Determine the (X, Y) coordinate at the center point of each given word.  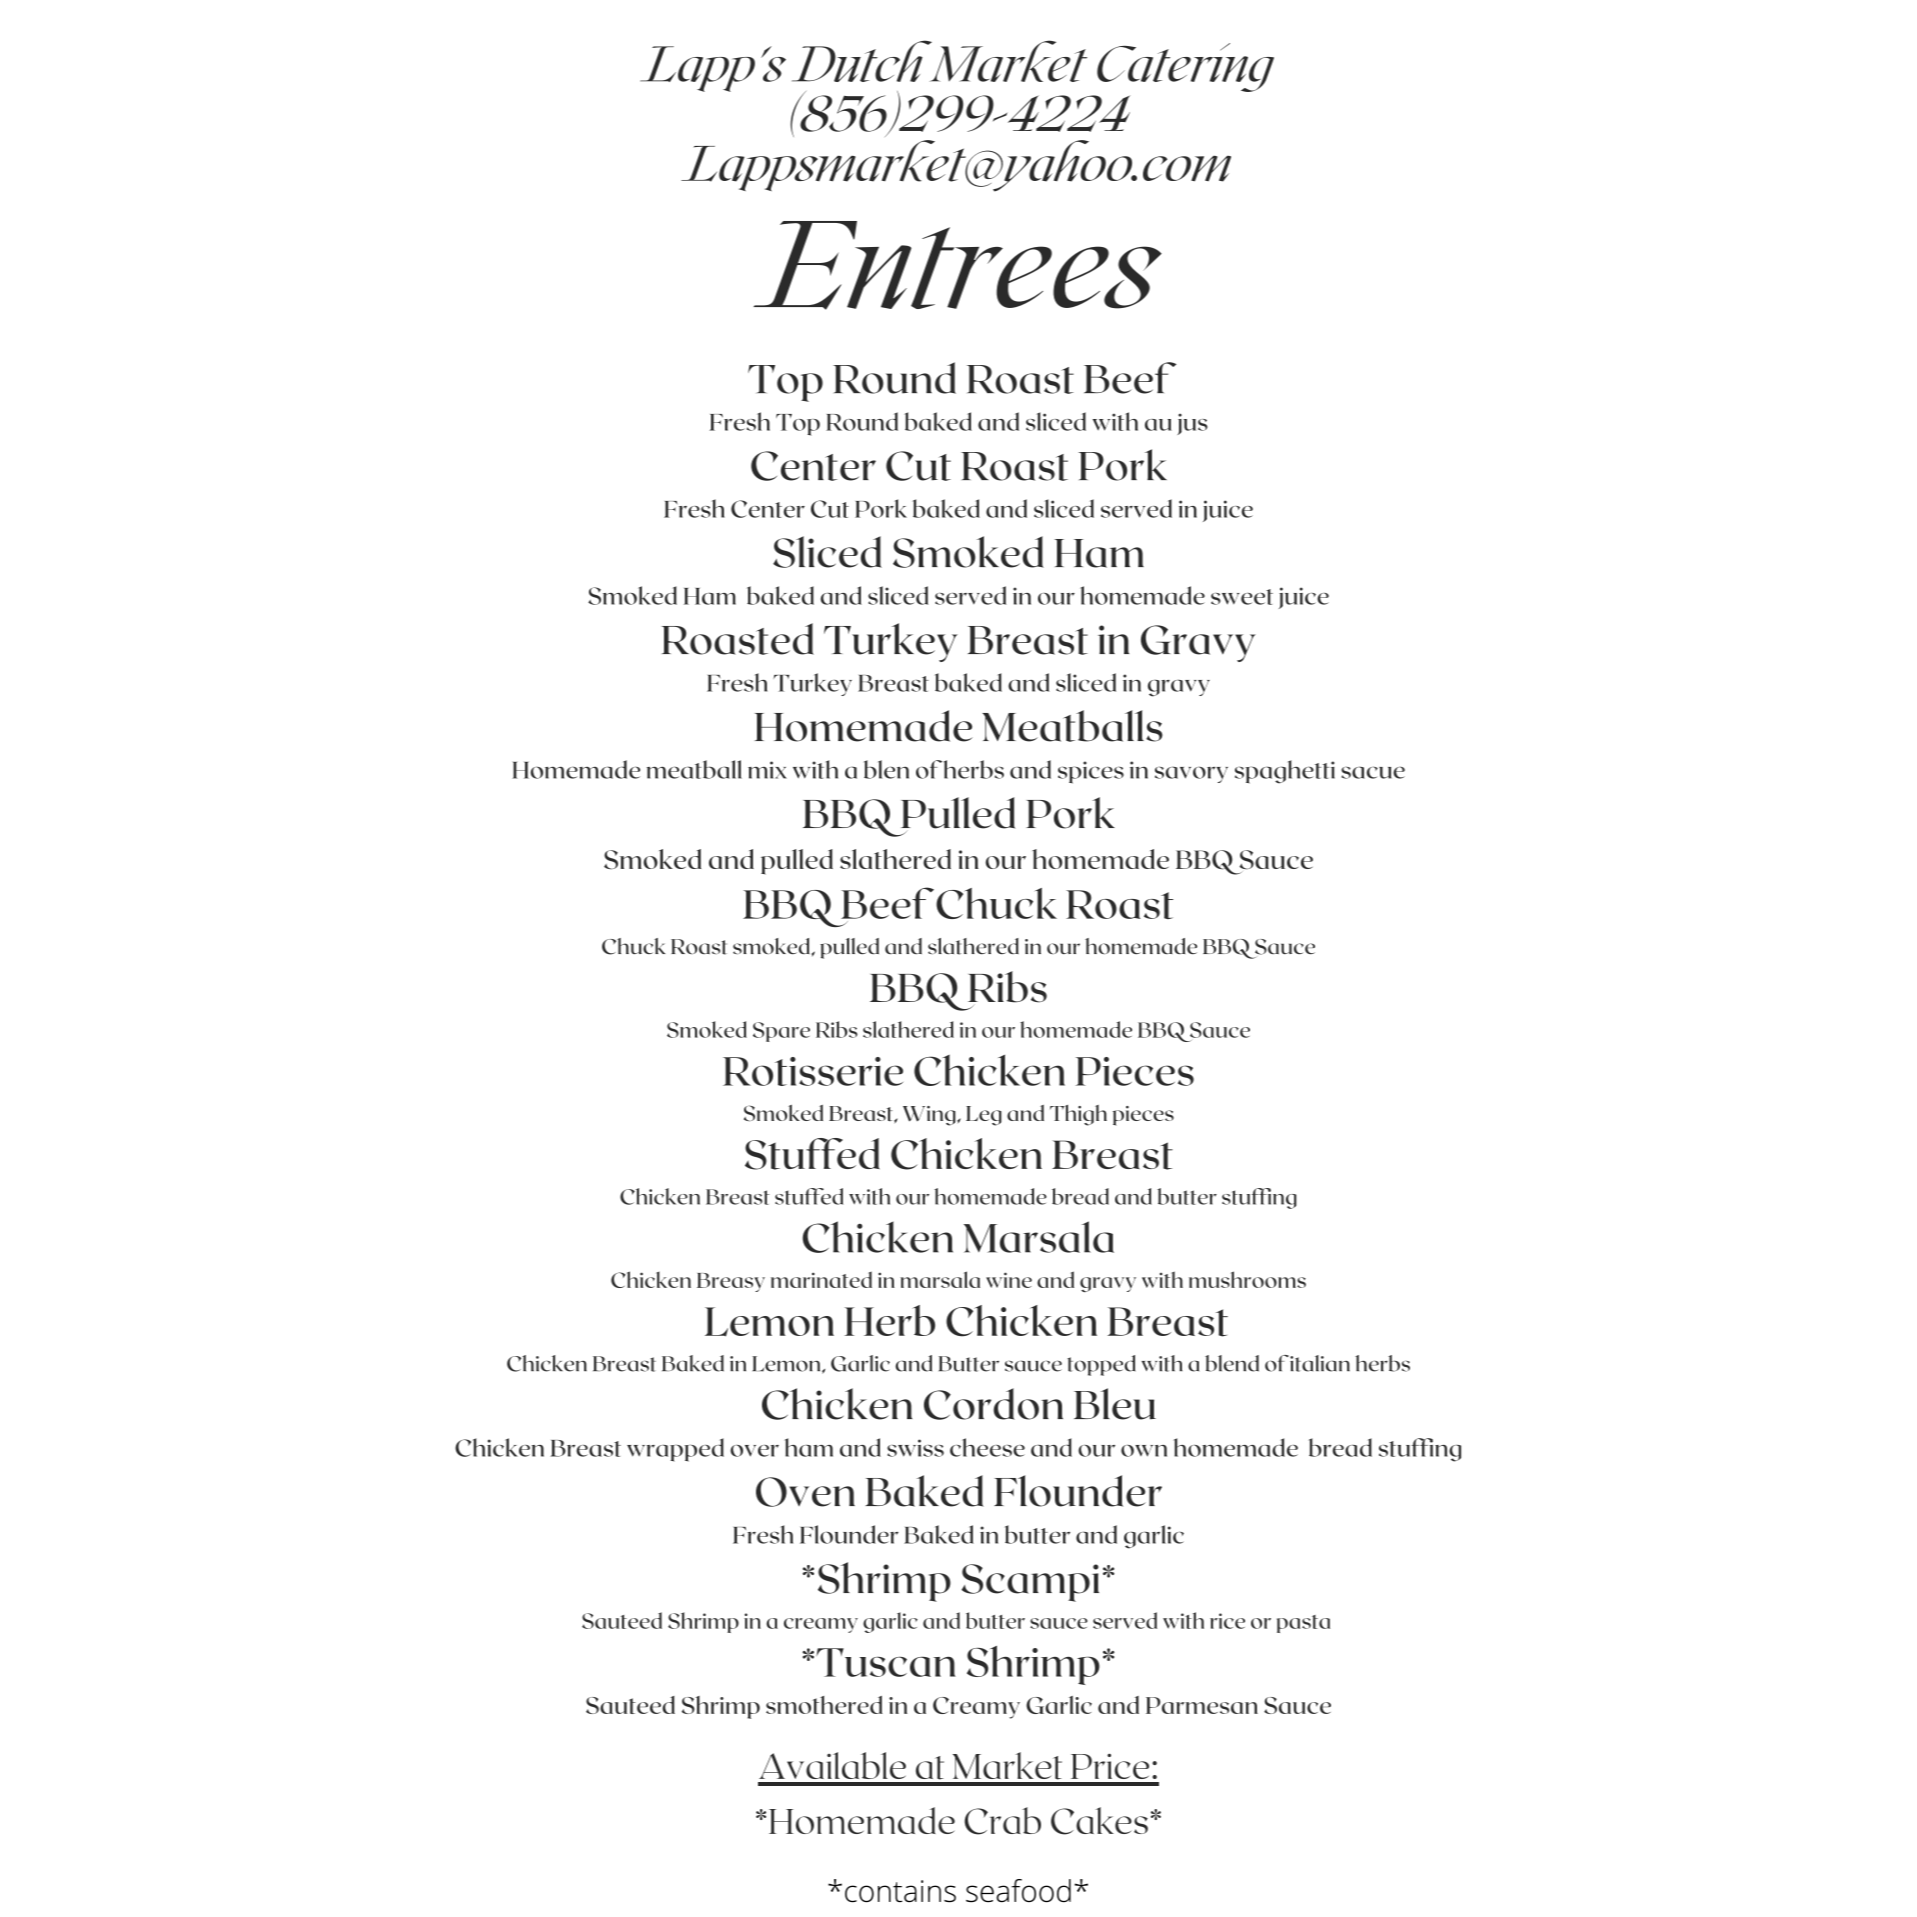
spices (1091, 772)
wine (1009, 1280)
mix (767, 770)
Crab (1002, 1821)
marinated (821, 1279)
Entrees (957, 265)
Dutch (863, 61)
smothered (824, 1705)
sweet (1242, 597)
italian (1320, 1363)
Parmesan (1202, 1705)
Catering (1185, 67)
